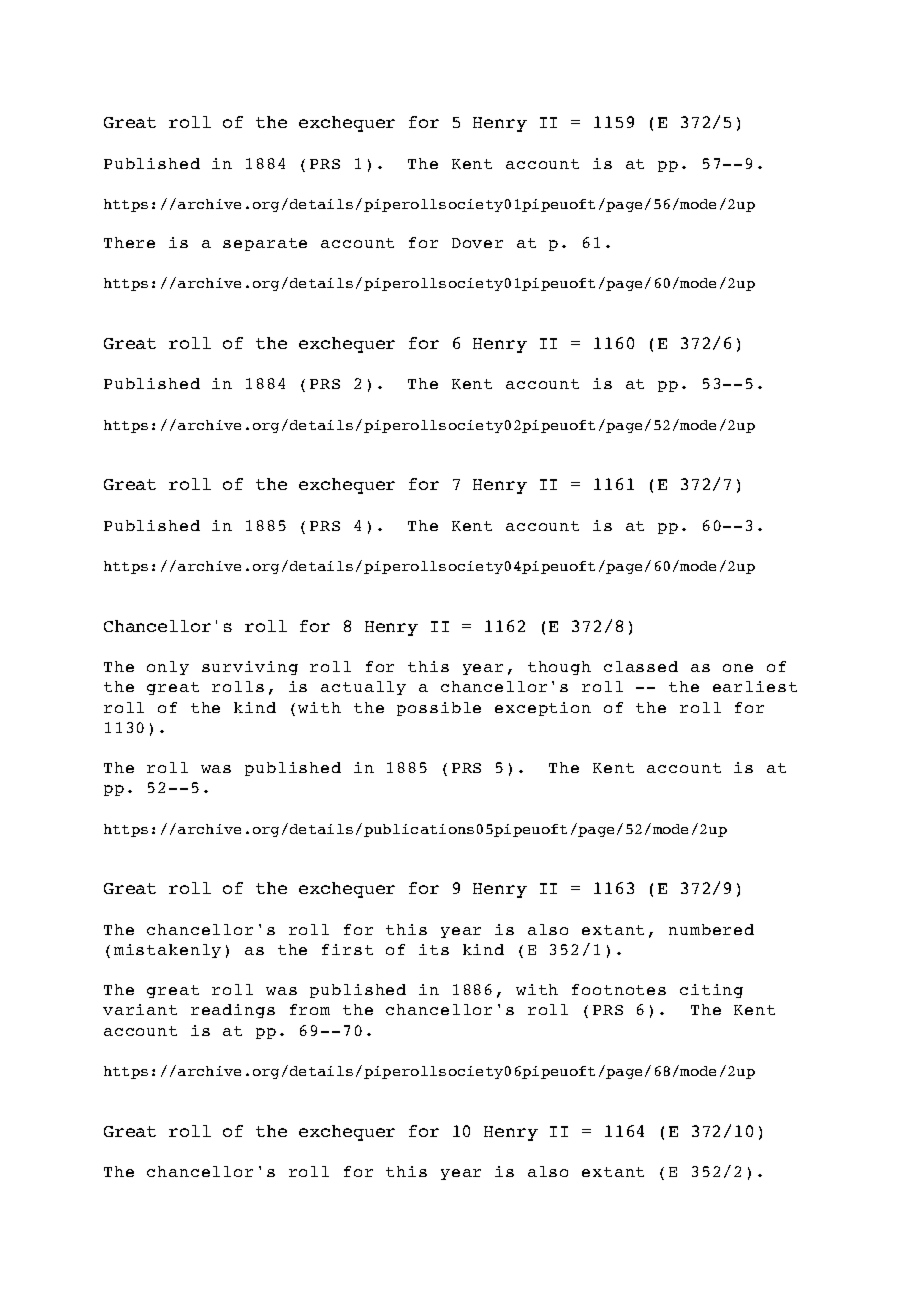 Image resolution: width=924 pixels, height=1308 pixels. I want to click on readings, so click(233, 1011).
